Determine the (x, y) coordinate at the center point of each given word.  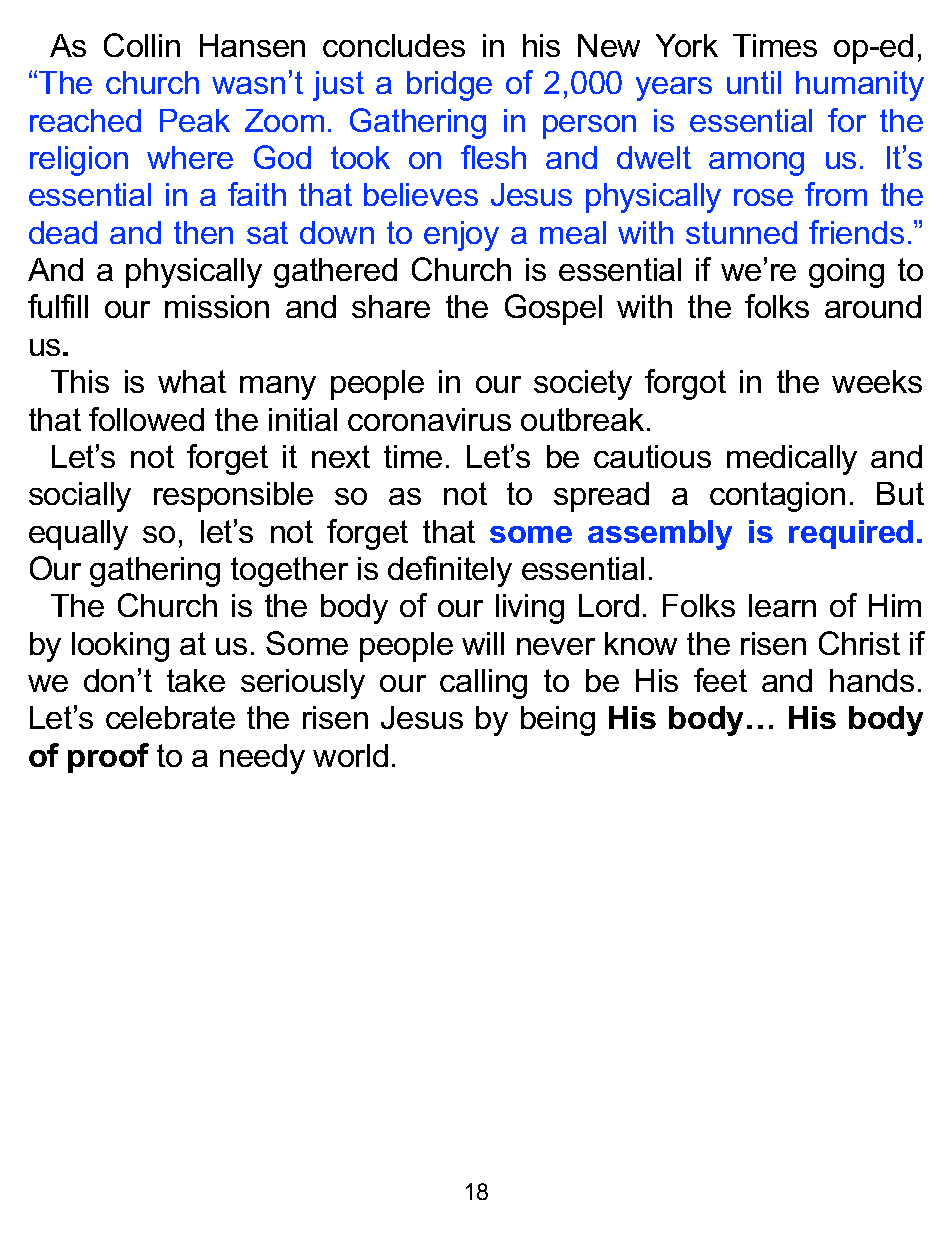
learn (782, 605)
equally (78, 535)
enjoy (461, 236)
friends (856, 232)
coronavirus (429, 419)
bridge (449, 86)
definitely (450, 571)
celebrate (170, 717)
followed (146, 419)
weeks (877, 381)
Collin (142, 45)
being (558, 721)
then (203, 232)
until (754, 82)
